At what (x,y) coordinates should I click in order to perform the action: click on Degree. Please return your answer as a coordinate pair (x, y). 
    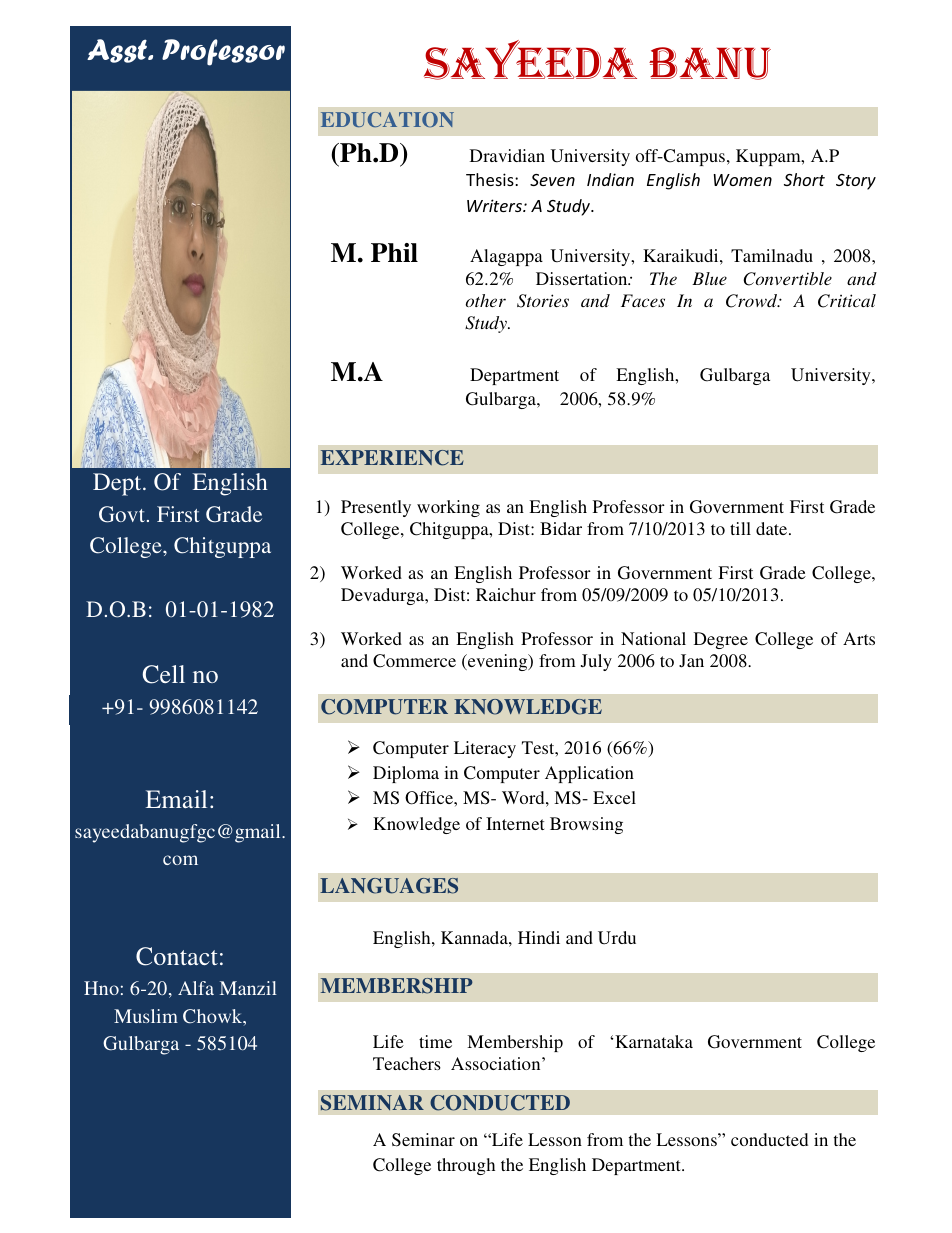
    Looking at the image, I should click on (721, 640).
